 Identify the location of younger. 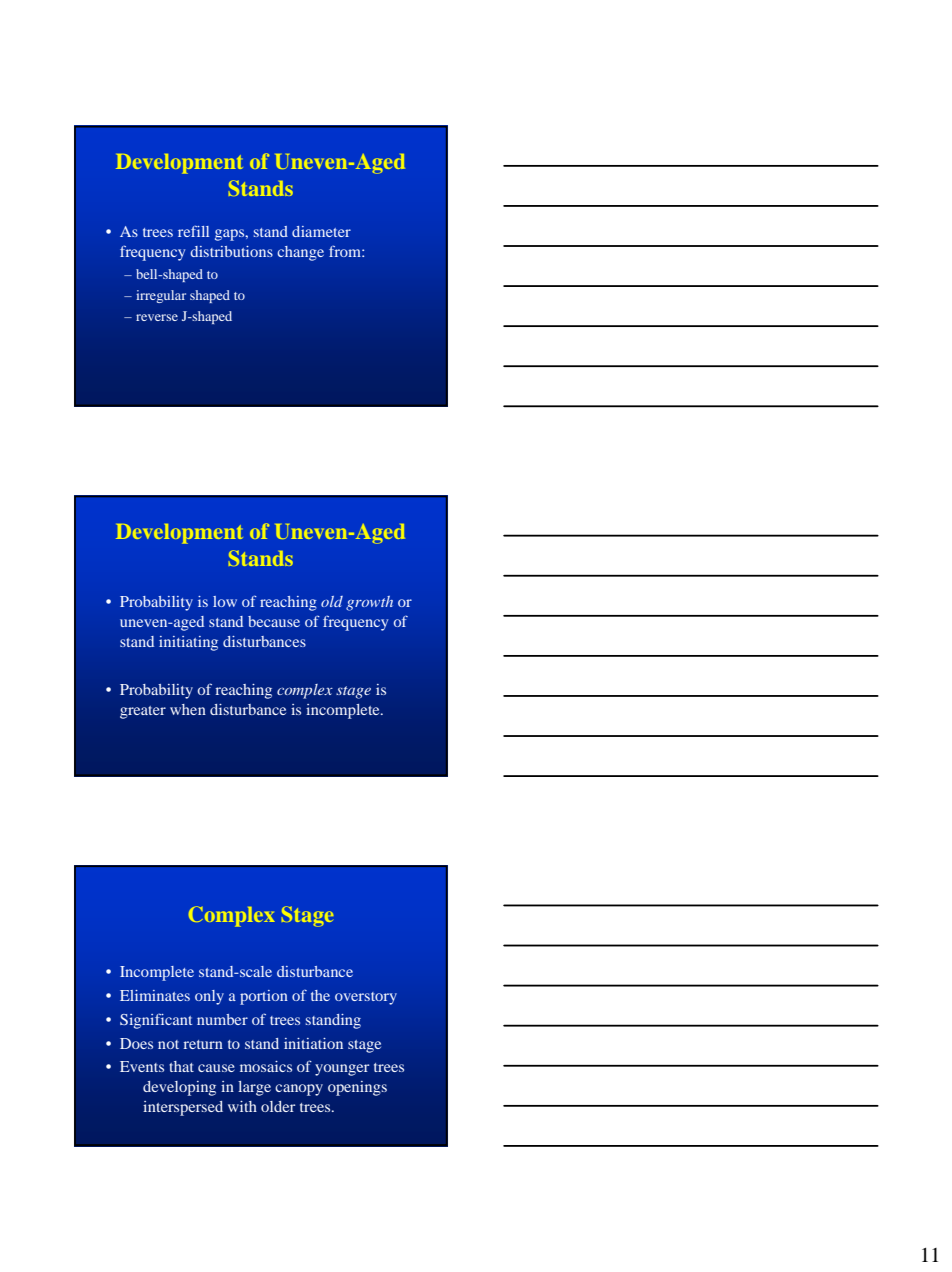
(342, 1070).
